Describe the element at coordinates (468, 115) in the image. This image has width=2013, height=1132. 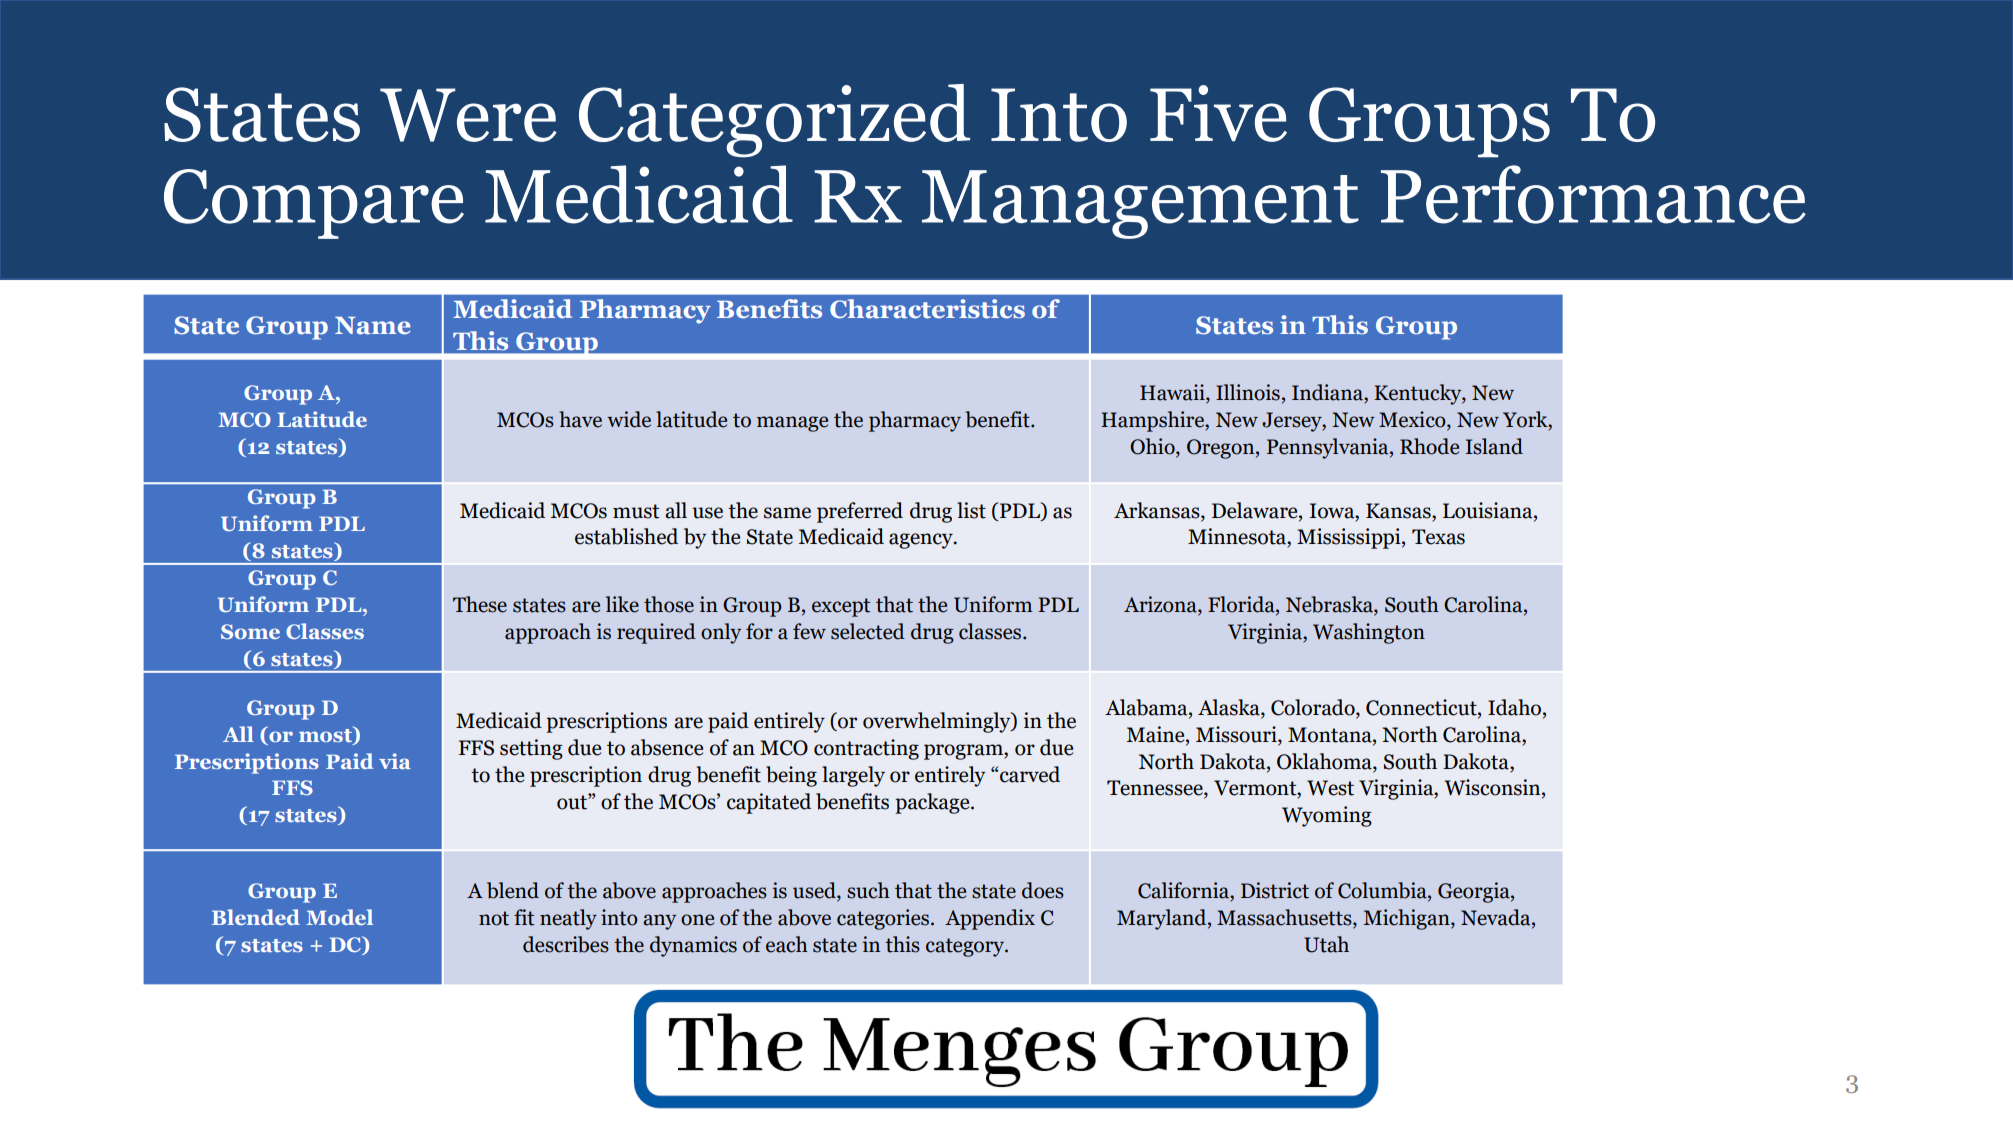
I see `Were` at that location.
